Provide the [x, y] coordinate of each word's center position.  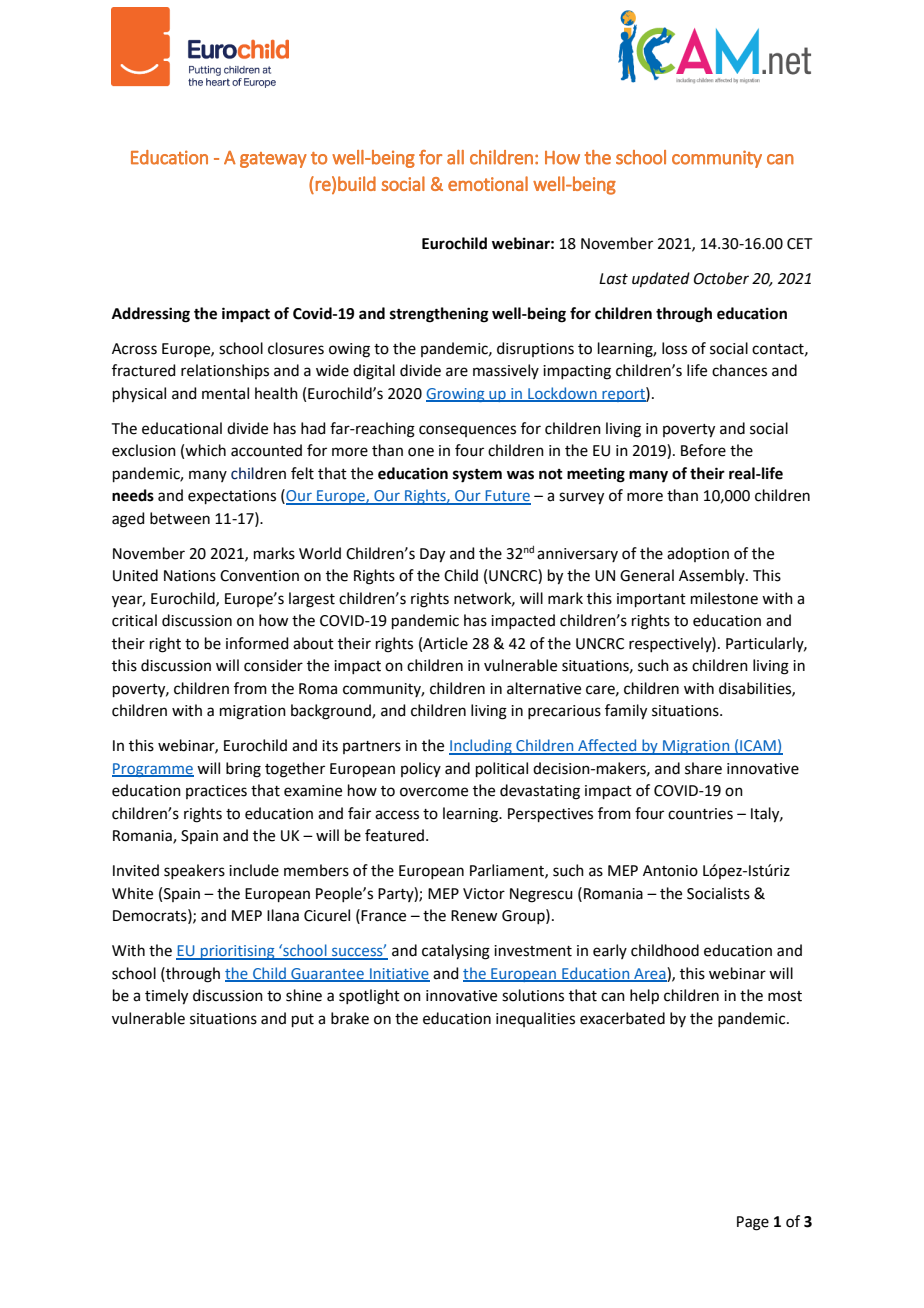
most [785, 996]
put [303, 1020]
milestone [724, 598]
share [703, 768]
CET [800, 244]
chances [739, 370]
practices [216, 792]
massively [506, 371]
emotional [488, 183]
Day [432, 555]
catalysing [456, 952]
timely [166, 997]
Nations [190, 576]
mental [225, 393]
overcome [434, 792]
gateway [273, 160]
